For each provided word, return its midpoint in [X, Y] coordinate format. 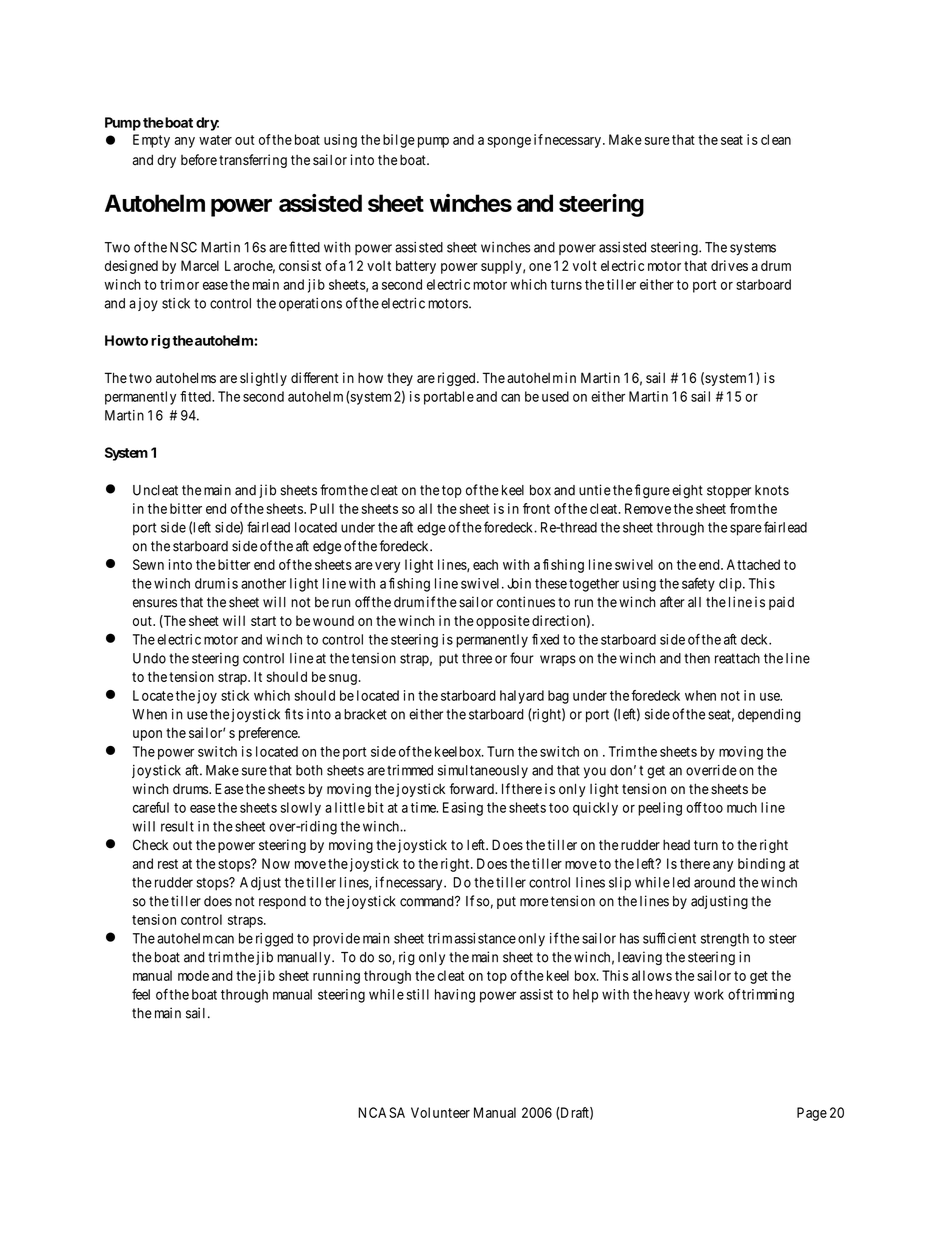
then [697, 658]
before [199, 159]
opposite [503, 622]
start [263, 621]
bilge [399, 141]
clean [776, 139]
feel [141, 994]
